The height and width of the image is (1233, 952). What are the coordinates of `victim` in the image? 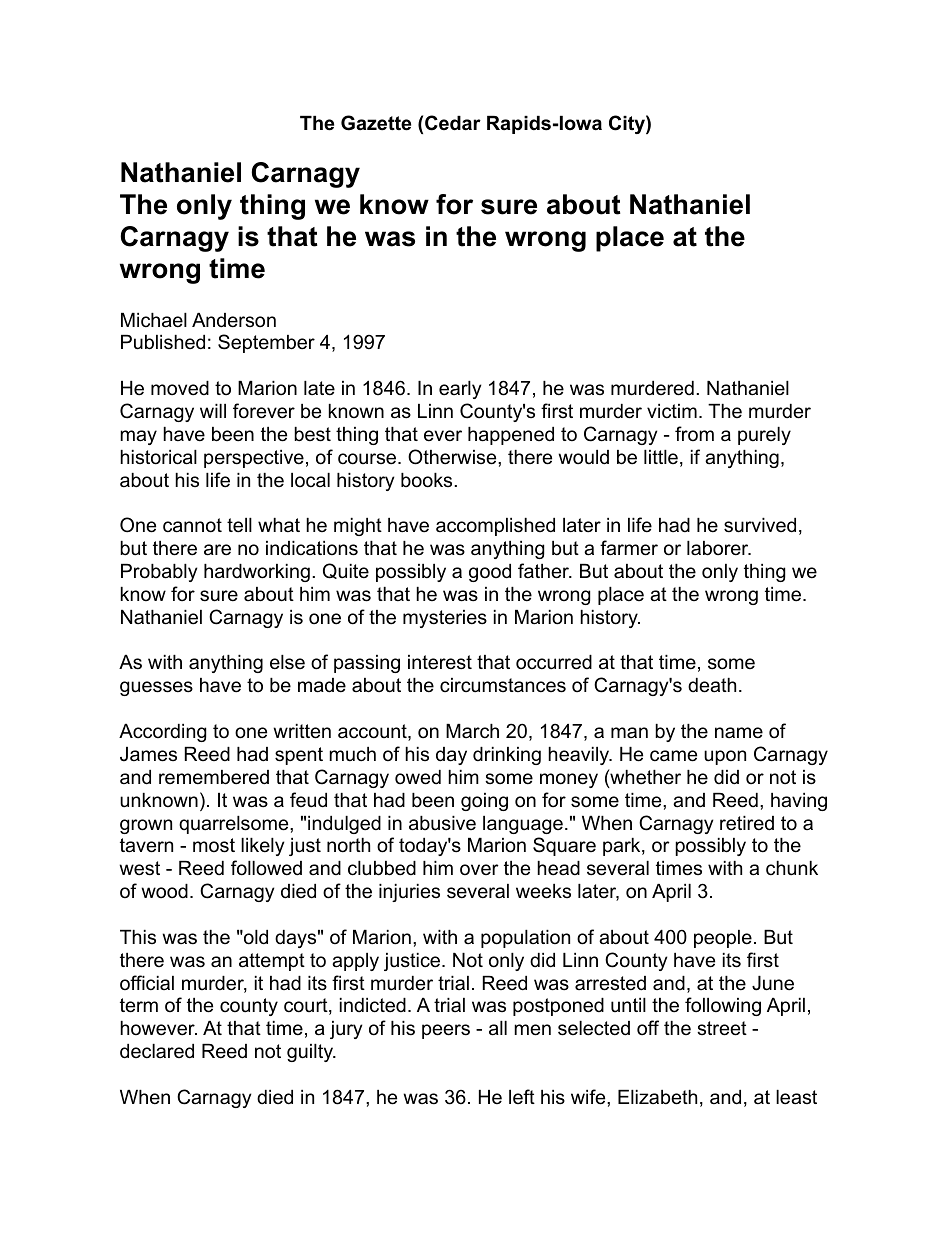 It's located at (672, 411).
